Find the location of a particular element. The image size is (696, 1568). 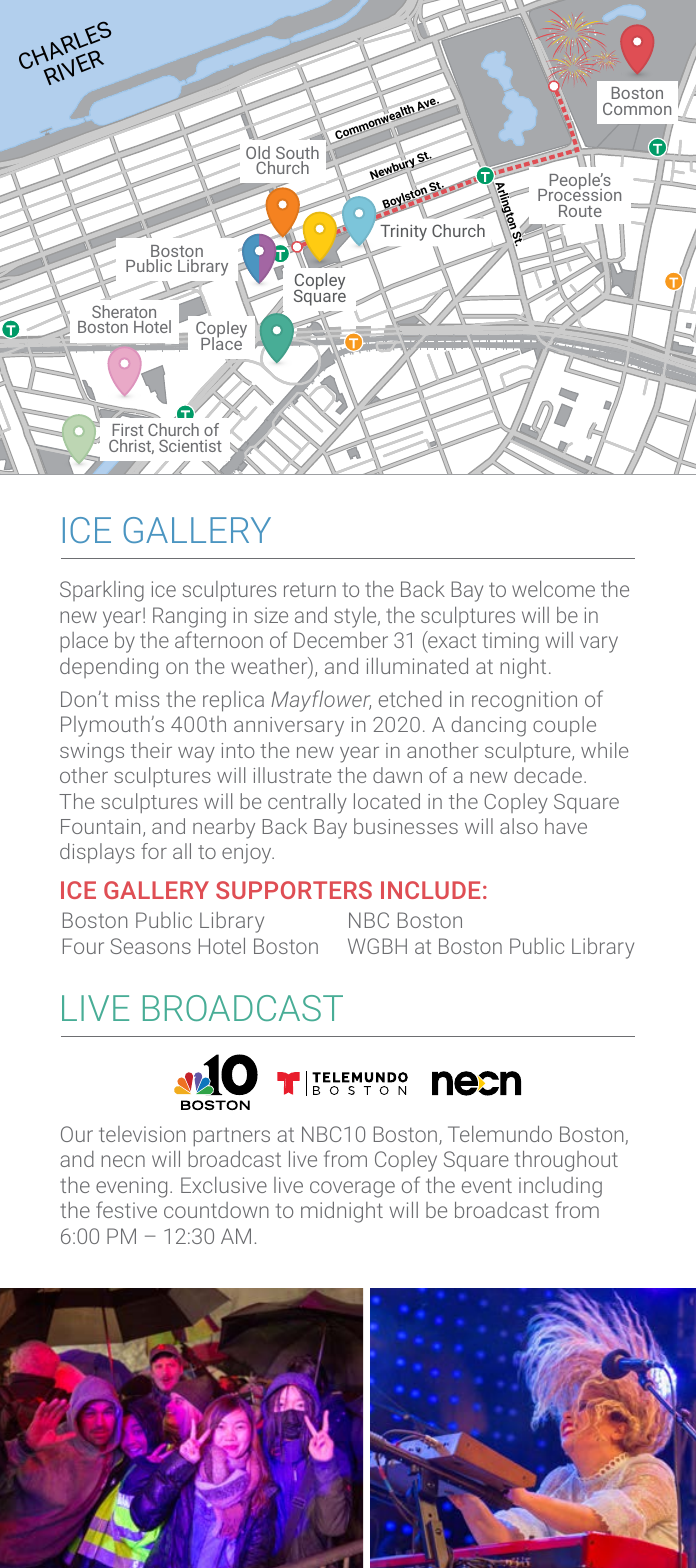

Old is located at coordinates (258, 154).
